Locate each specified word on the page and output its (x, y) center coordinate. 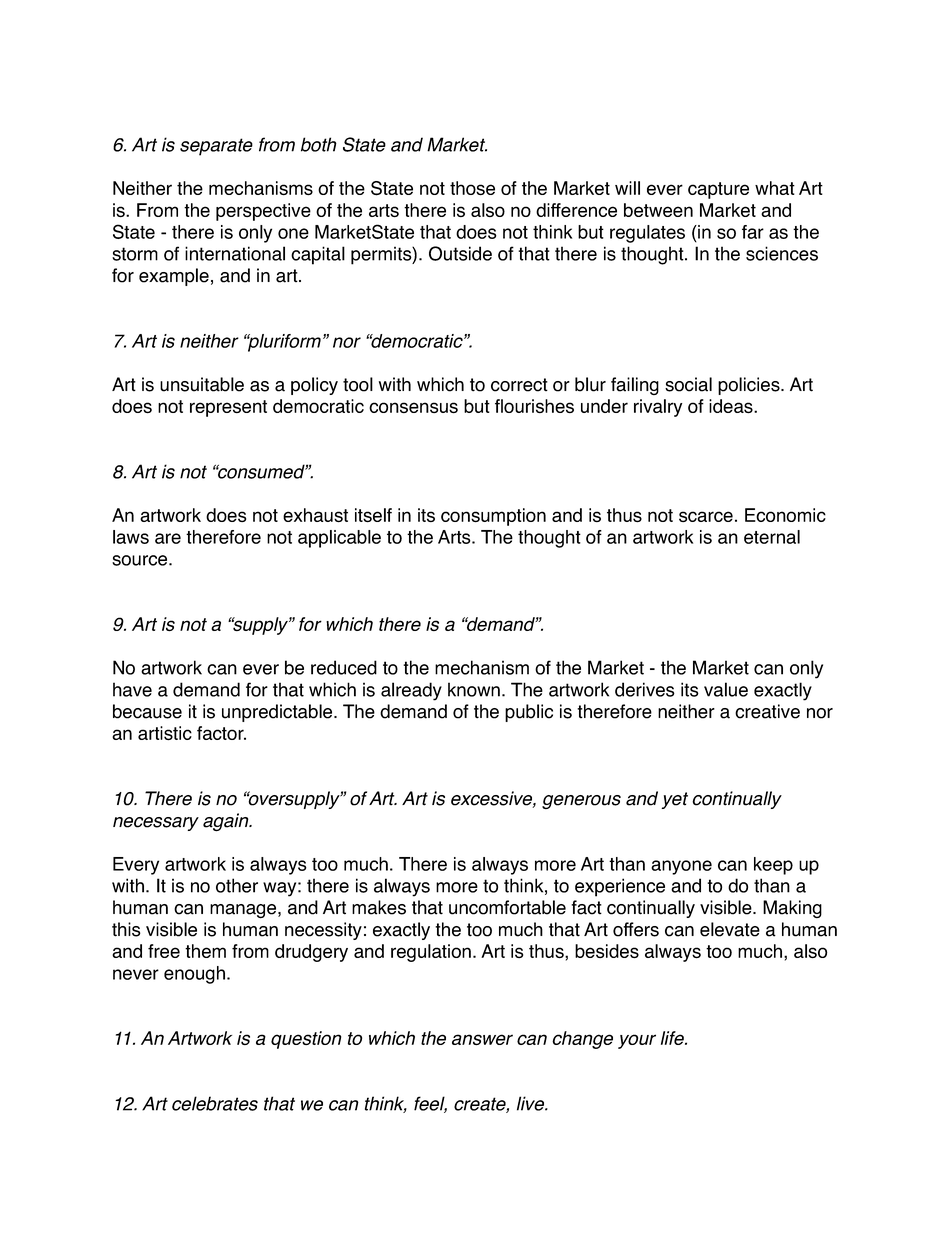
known (474, 689)
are (168, 538)
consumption (493, 517)
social (688, 384)
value (726, 689)
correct (519, 385)
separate (216, 147)
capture (718, 190)
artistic (165, 733)
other (237, 885)
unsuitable (202, 384)
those (472, 188)
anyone (681, 867)
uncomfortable (507, 907)
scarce (706, 516)
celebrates (215, 1103)
